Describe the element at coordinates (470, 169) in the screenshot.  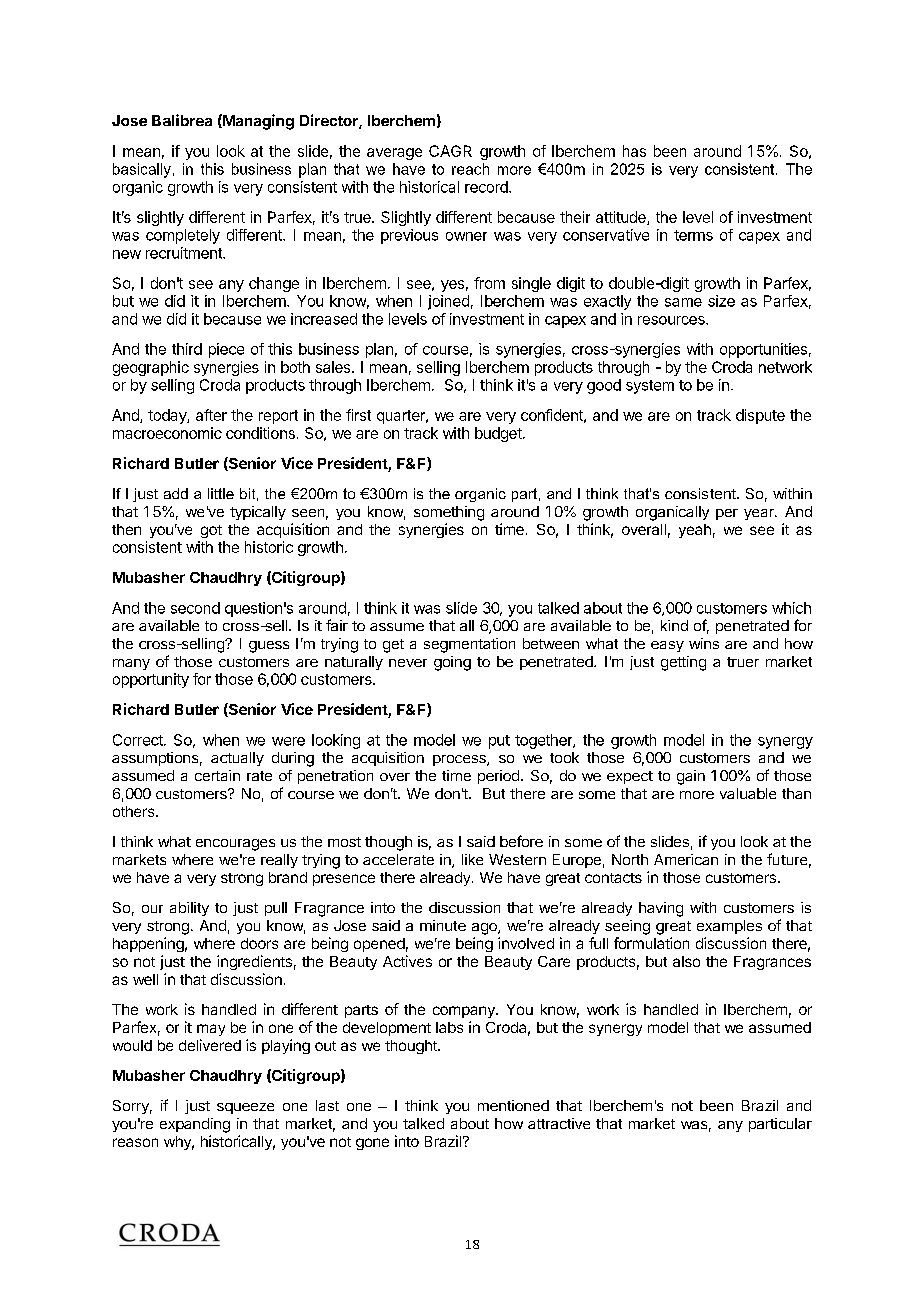
I see `reach` at that location.
